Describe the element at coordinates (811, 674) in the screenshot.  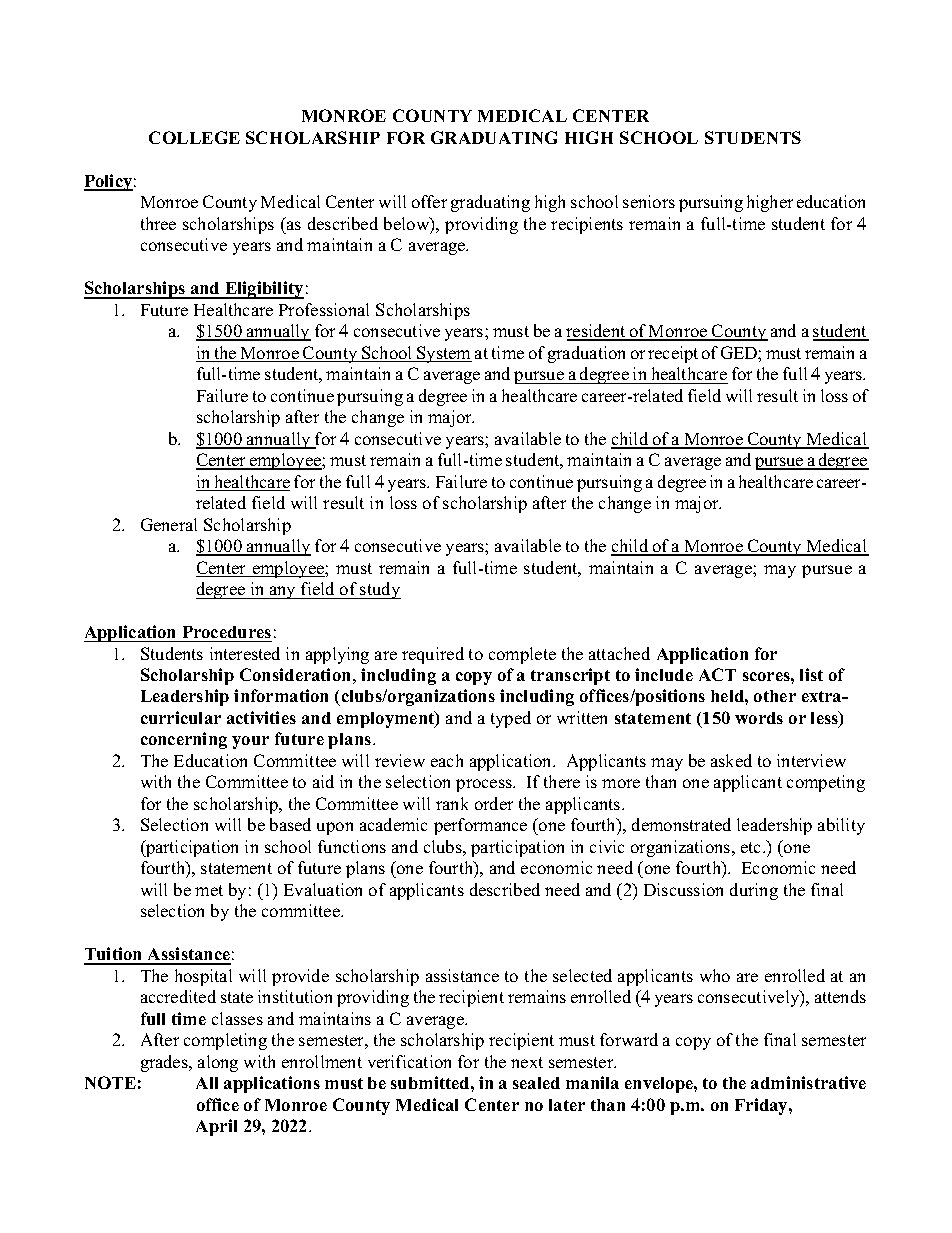
I see `list` at that location.
